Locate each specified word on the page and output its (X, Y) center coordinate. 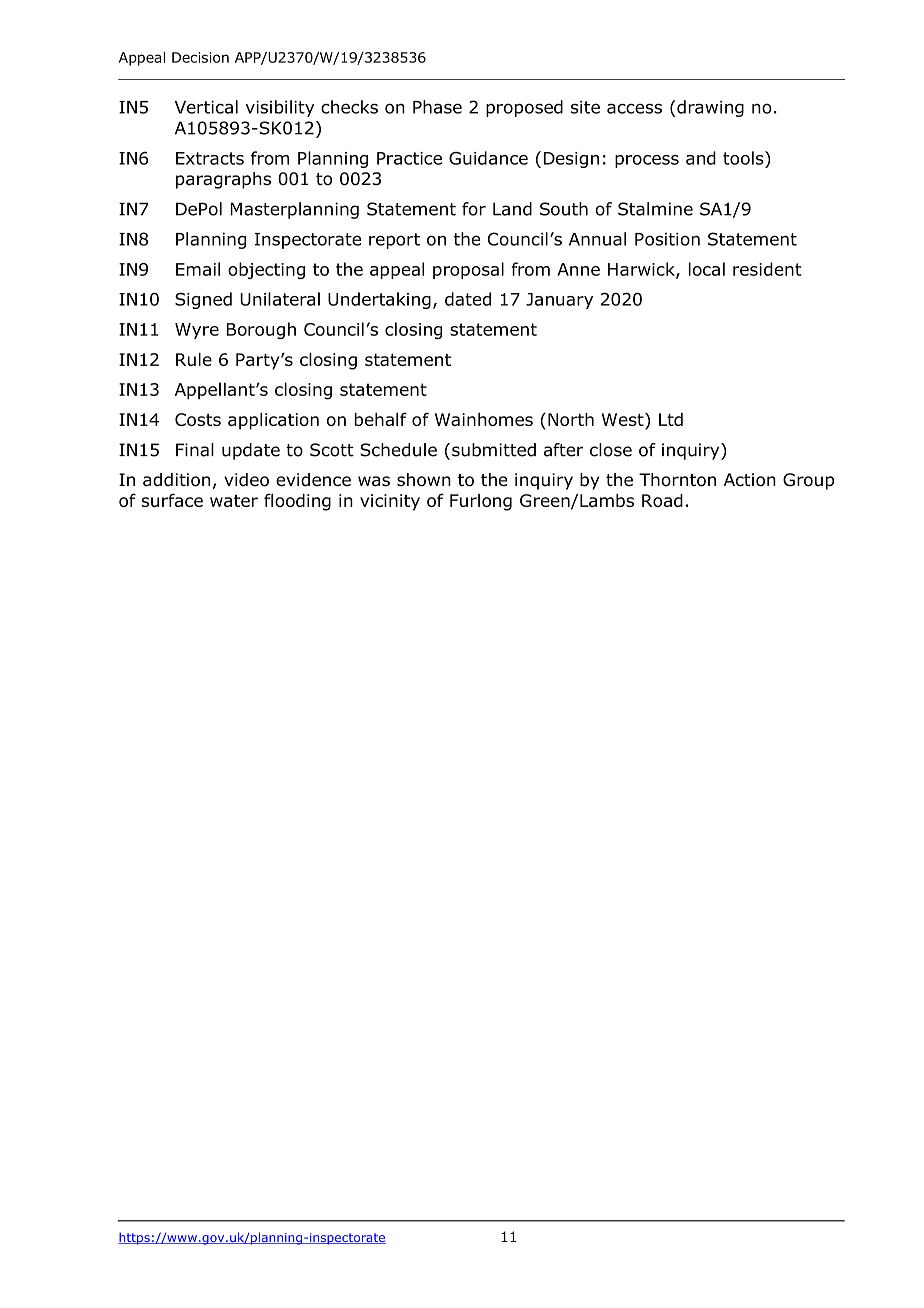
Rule (194, 359)
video (246, 480)
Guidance (488, 158)
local (707, 269)
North (571, 419)
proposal (468, 270)
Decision (200, 57)
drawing (709, 108)
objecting (266, 270)
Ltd (671, 419)
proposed (524, 108)
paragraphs (223, 180)
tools (744, 158)
